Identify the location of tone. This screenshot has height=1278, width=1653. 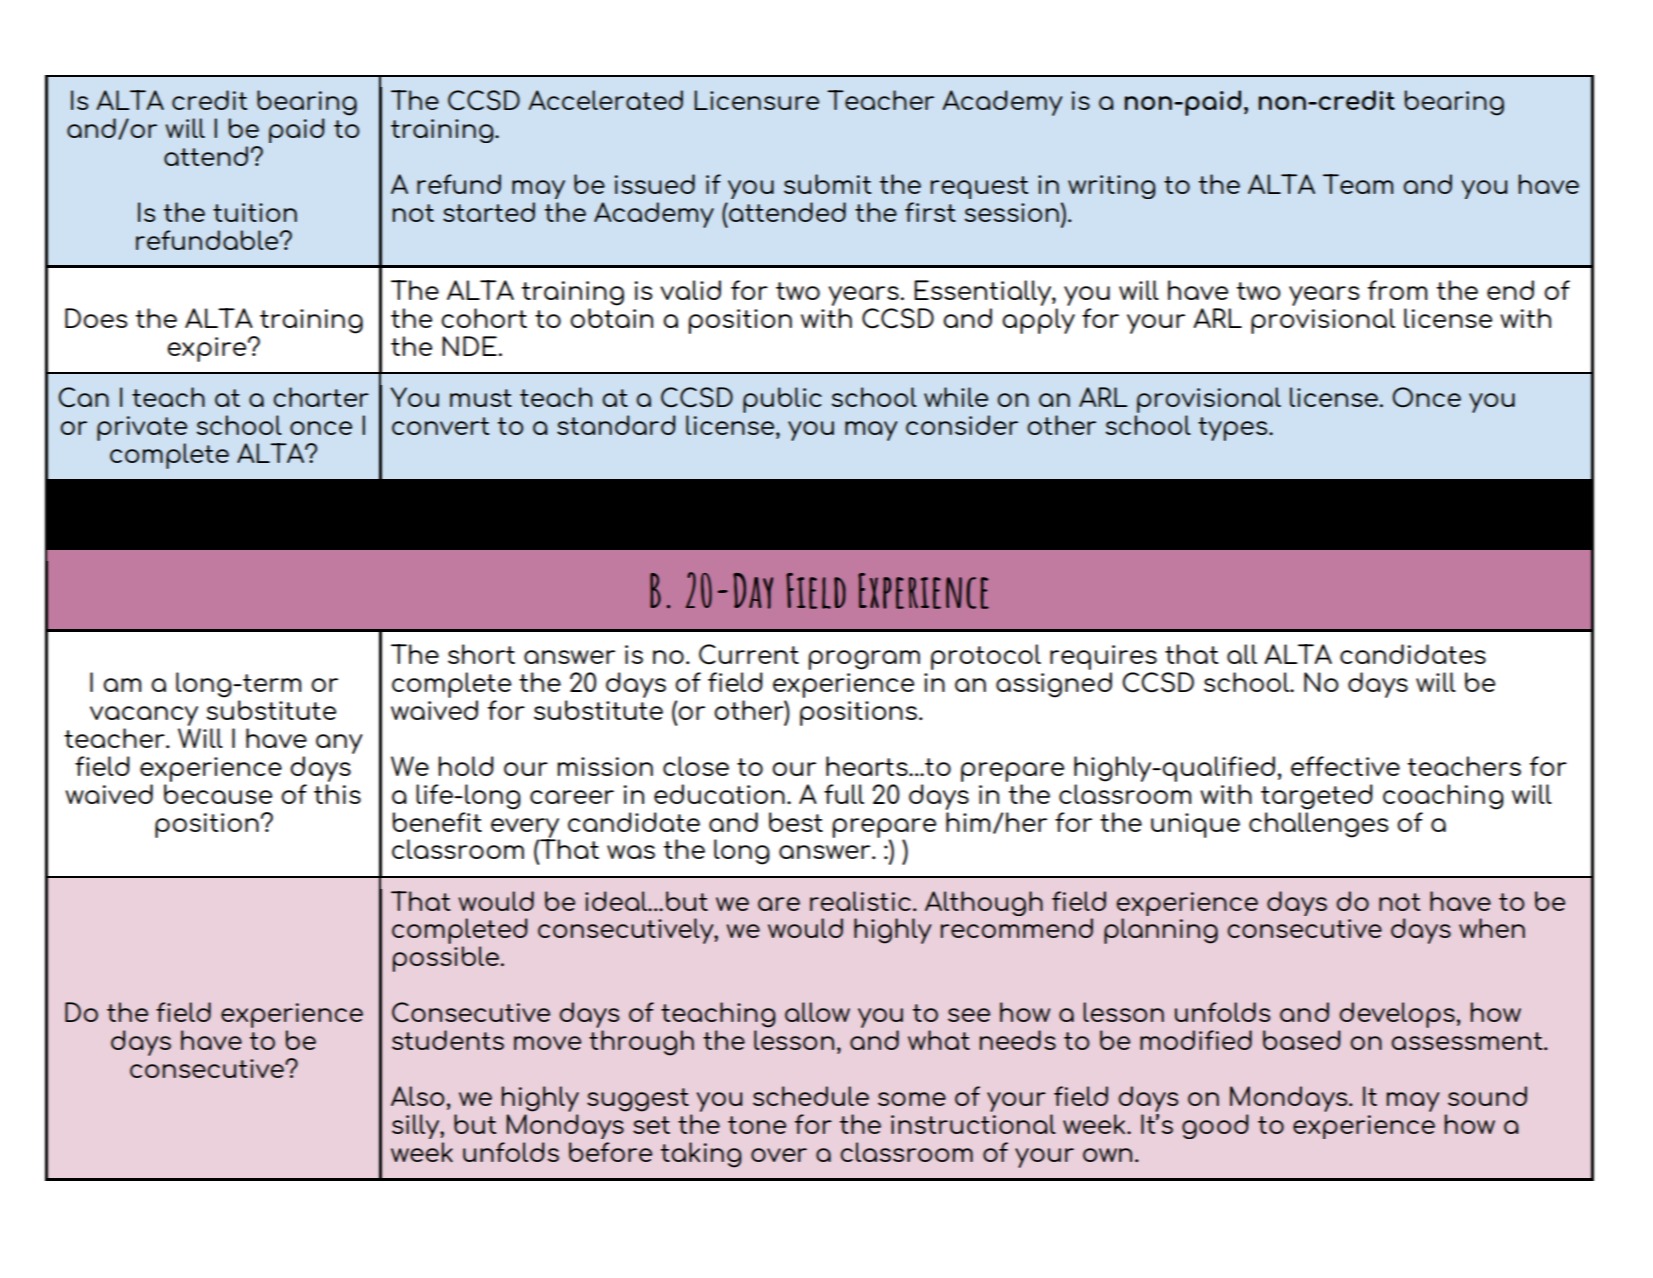
(757, 1125).
